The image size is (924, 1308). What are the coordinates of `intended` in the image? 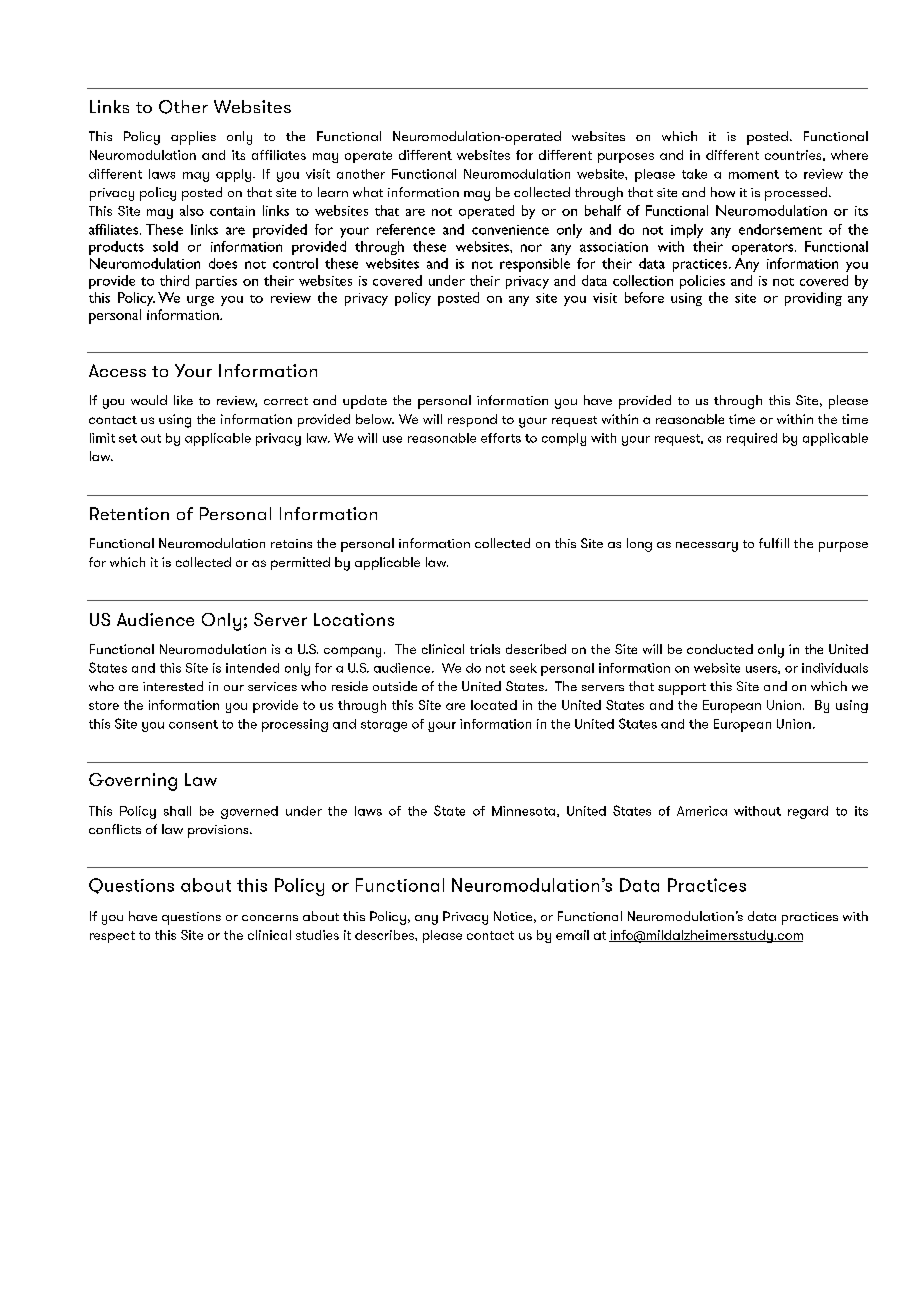 It's located at (252, 668).
